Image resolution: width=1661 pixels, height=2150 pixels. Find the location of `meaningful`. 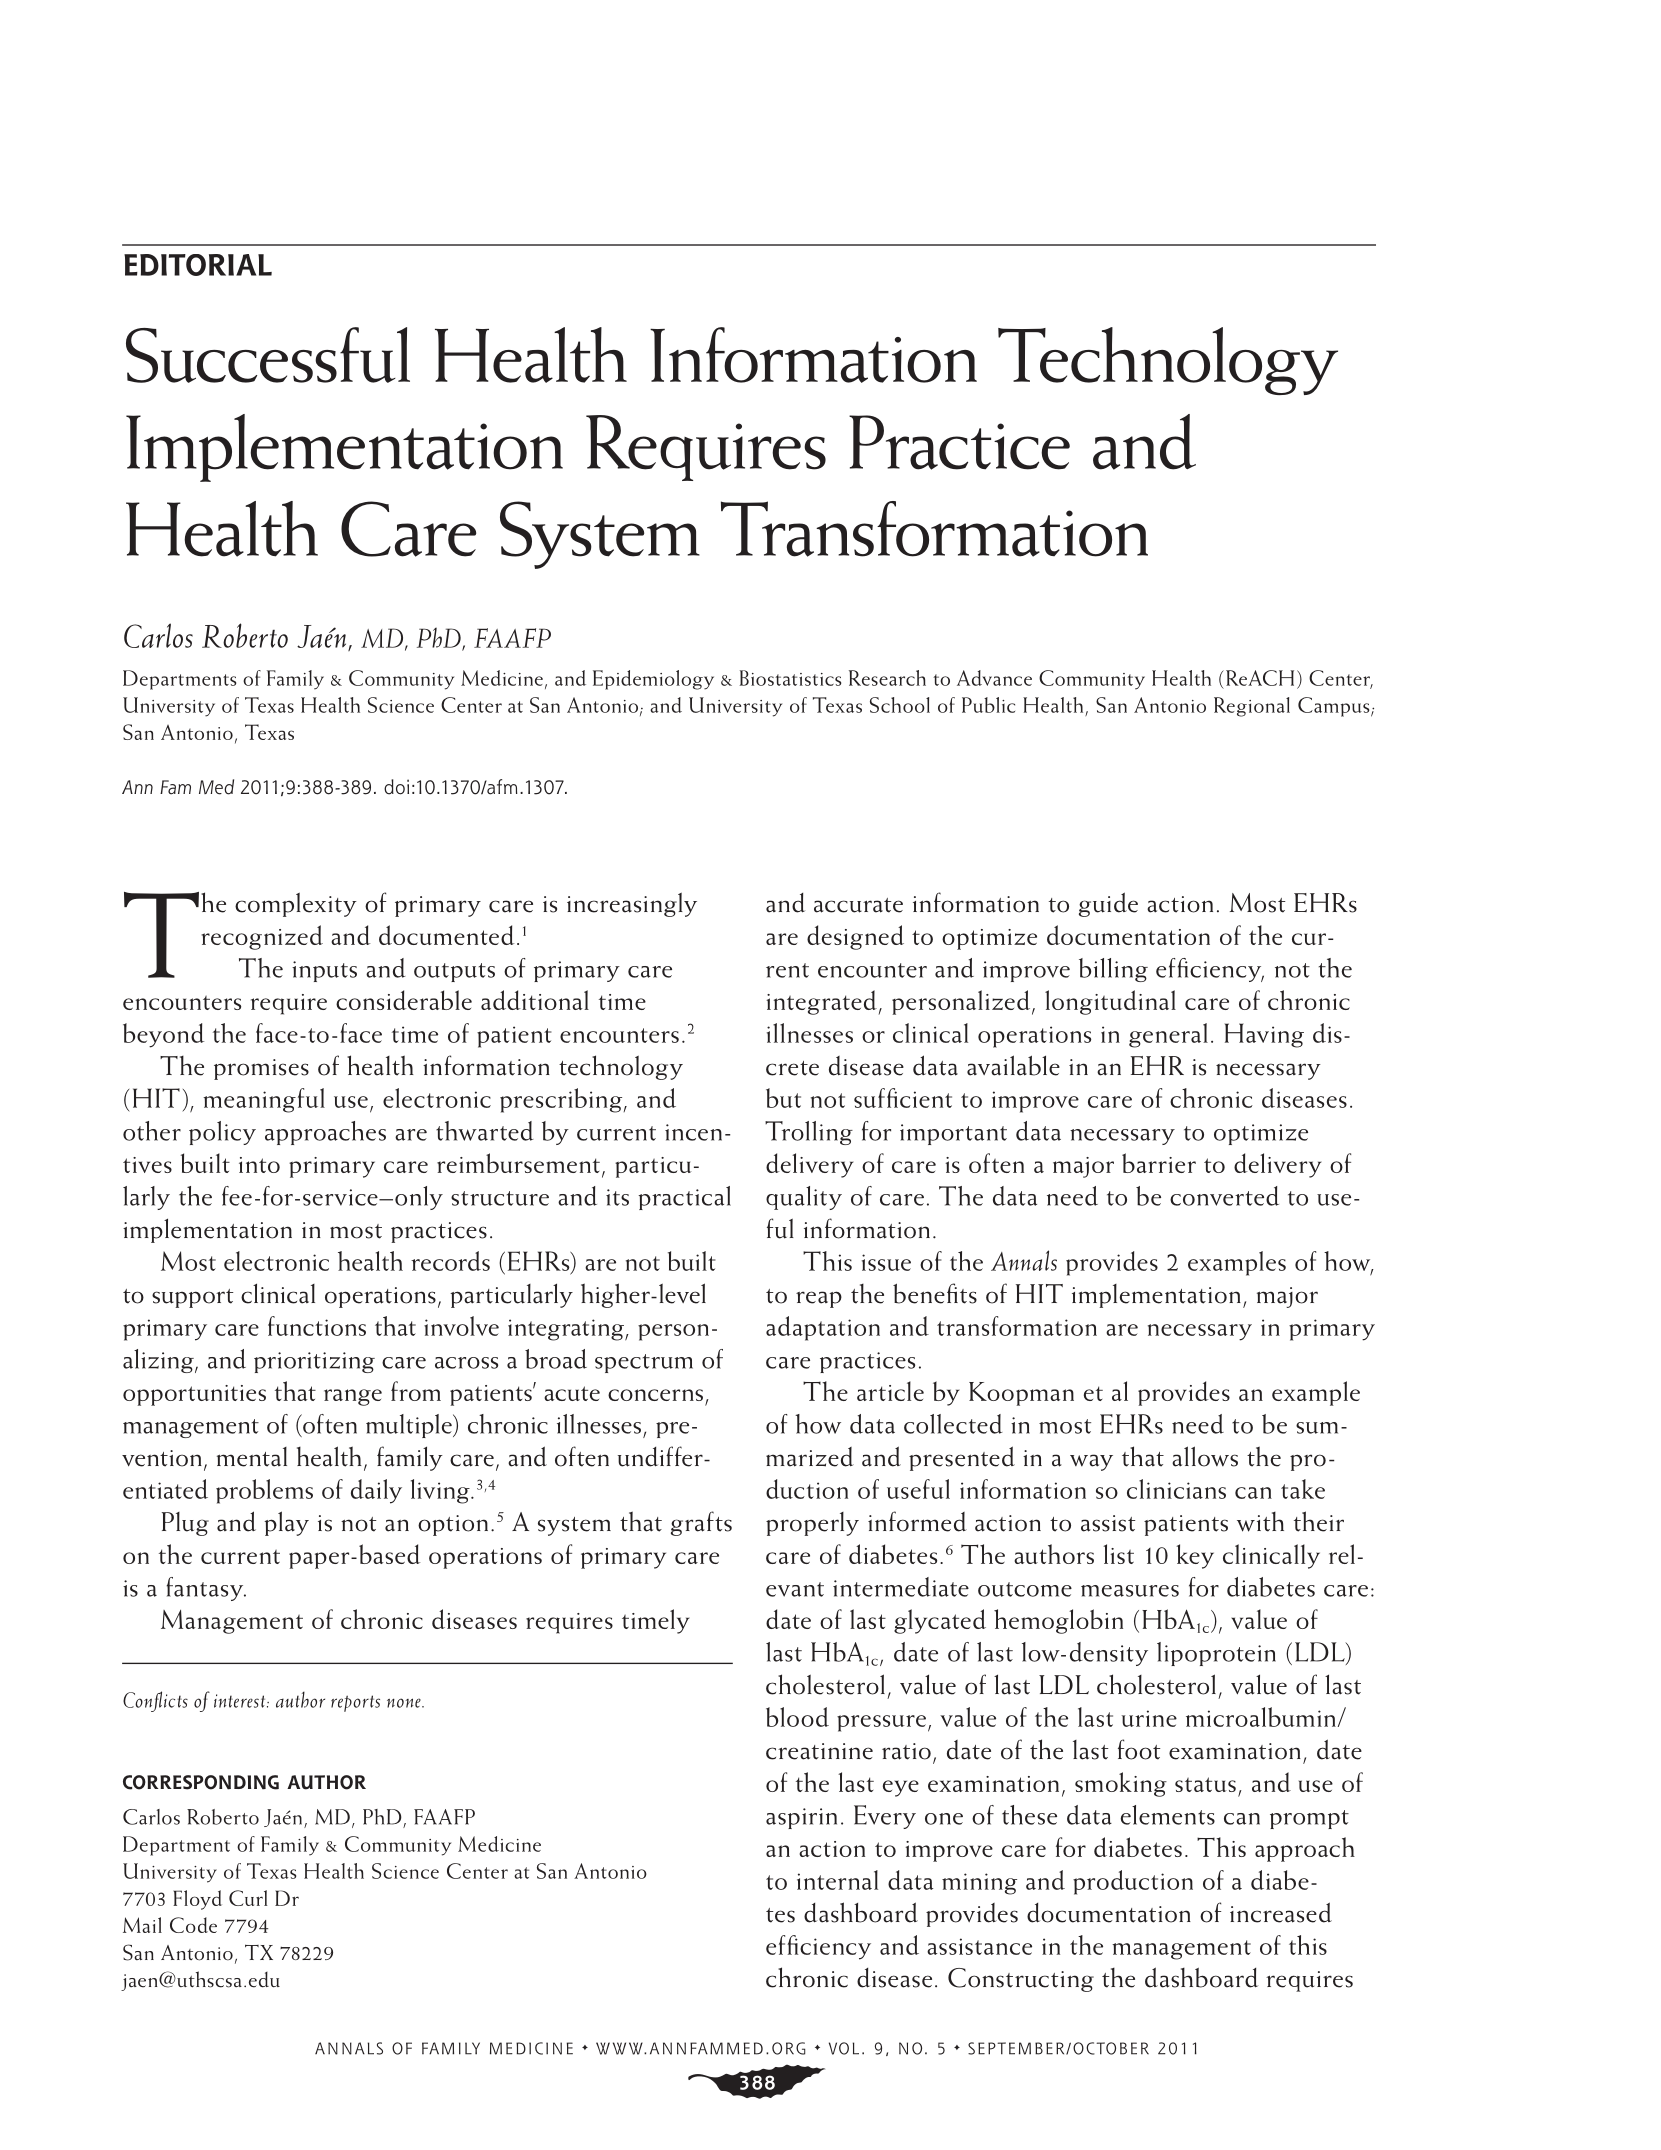

meaningful is located at coordinates (264, 1100).
